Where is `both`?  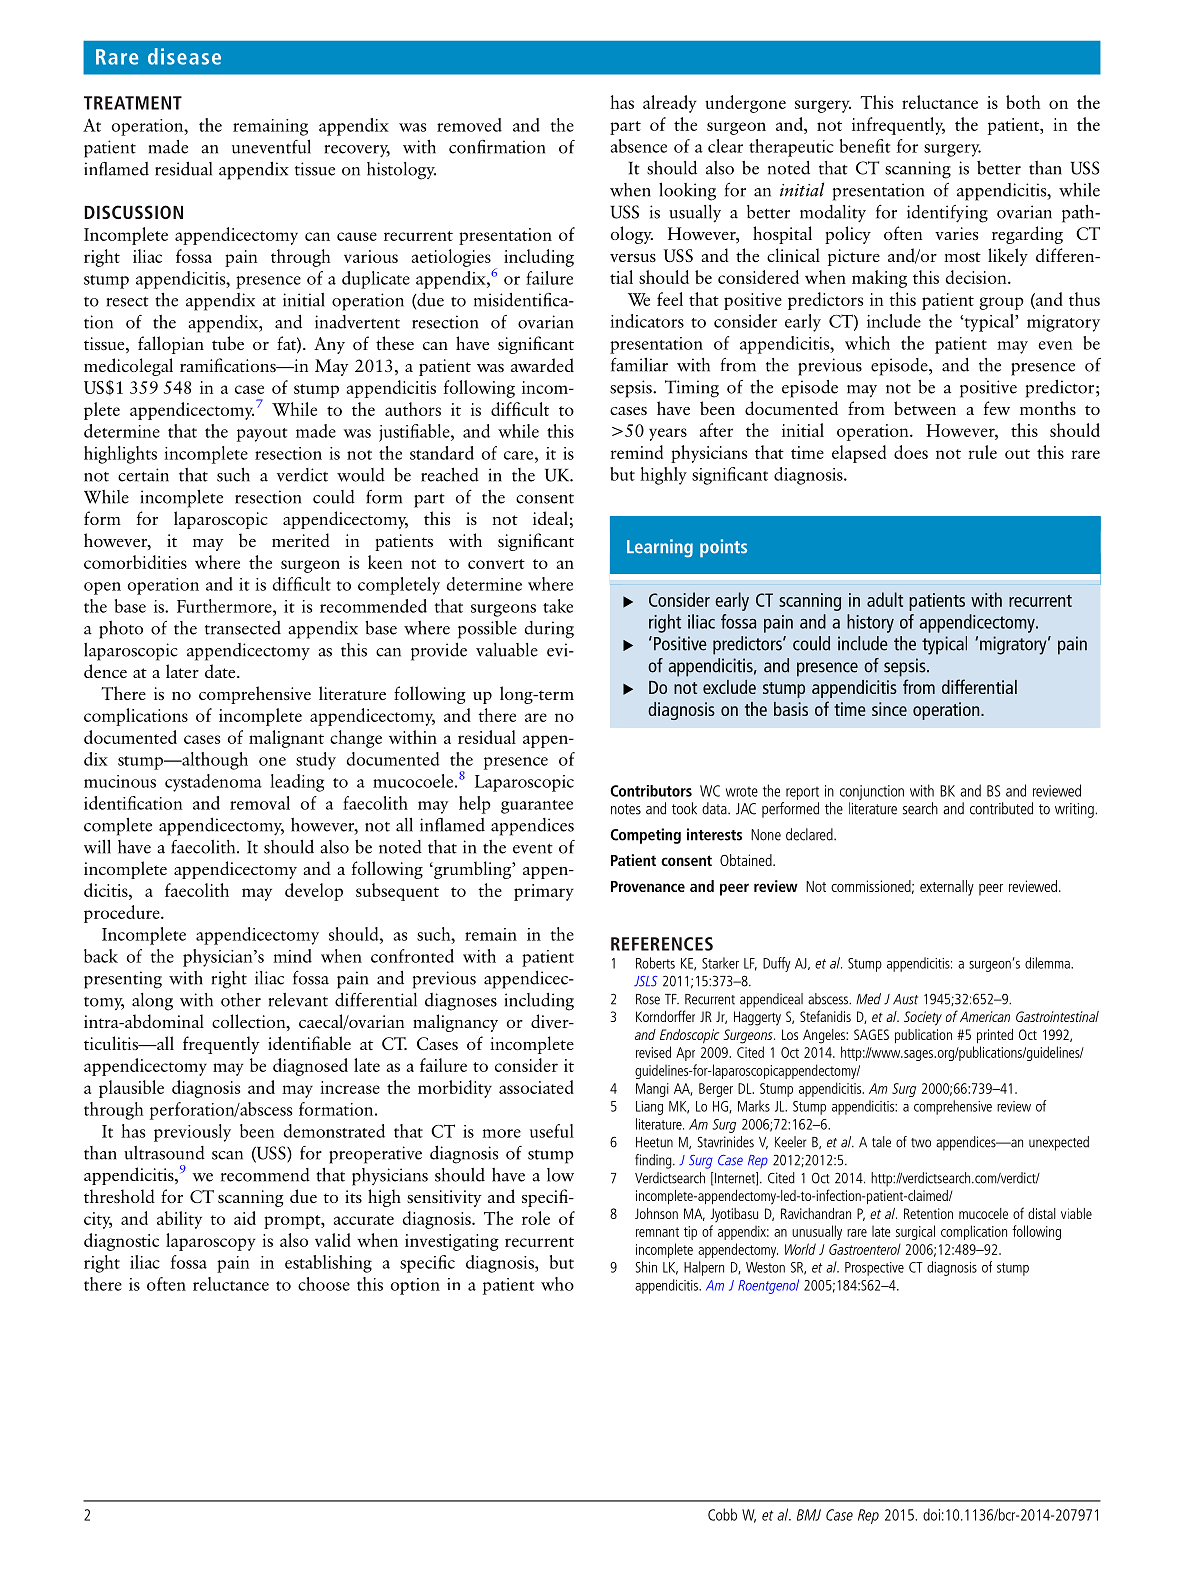 both is located at coordinates (1023, 102).
